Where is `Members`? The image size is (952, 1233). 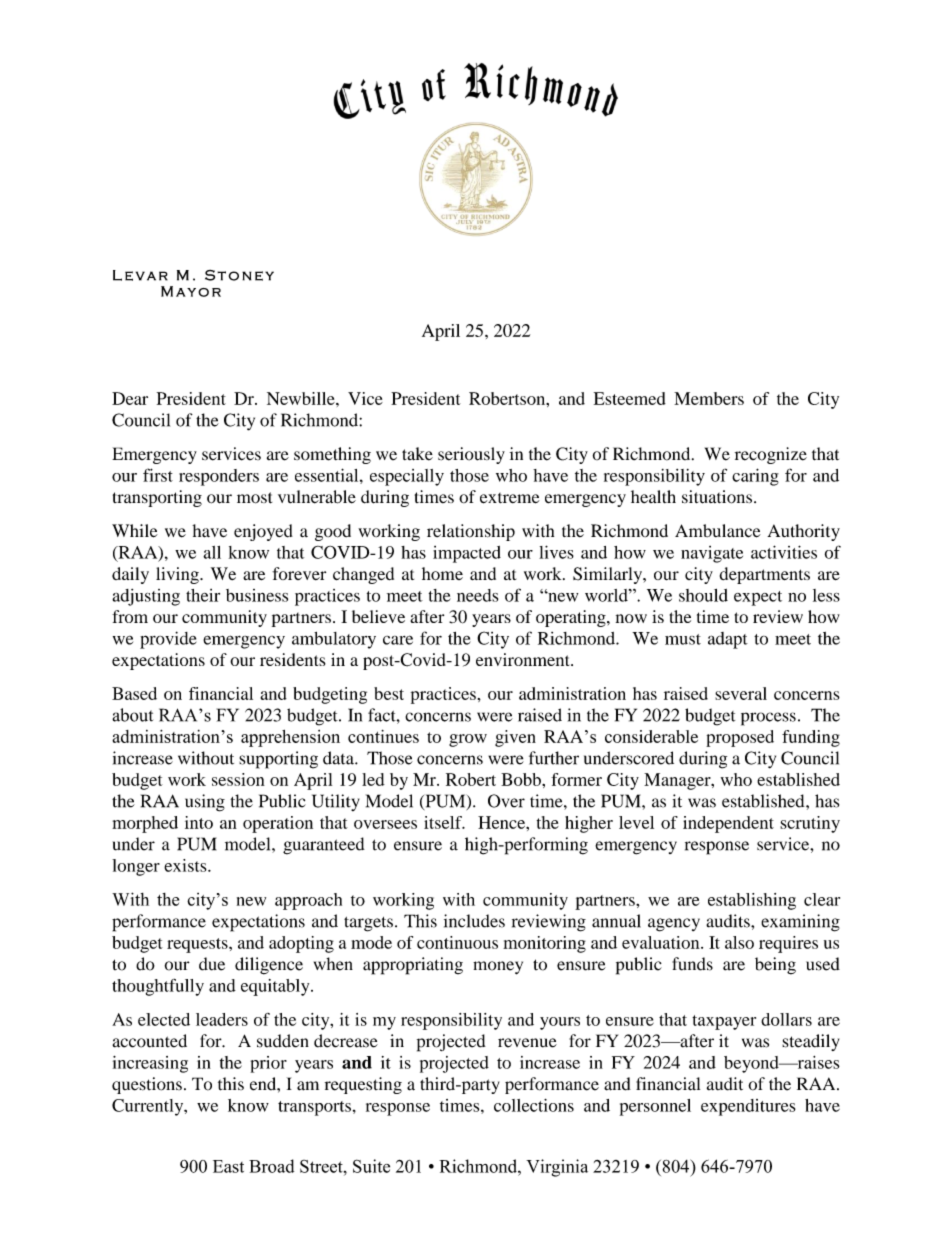
Members is located at coordinates (709, 398).
